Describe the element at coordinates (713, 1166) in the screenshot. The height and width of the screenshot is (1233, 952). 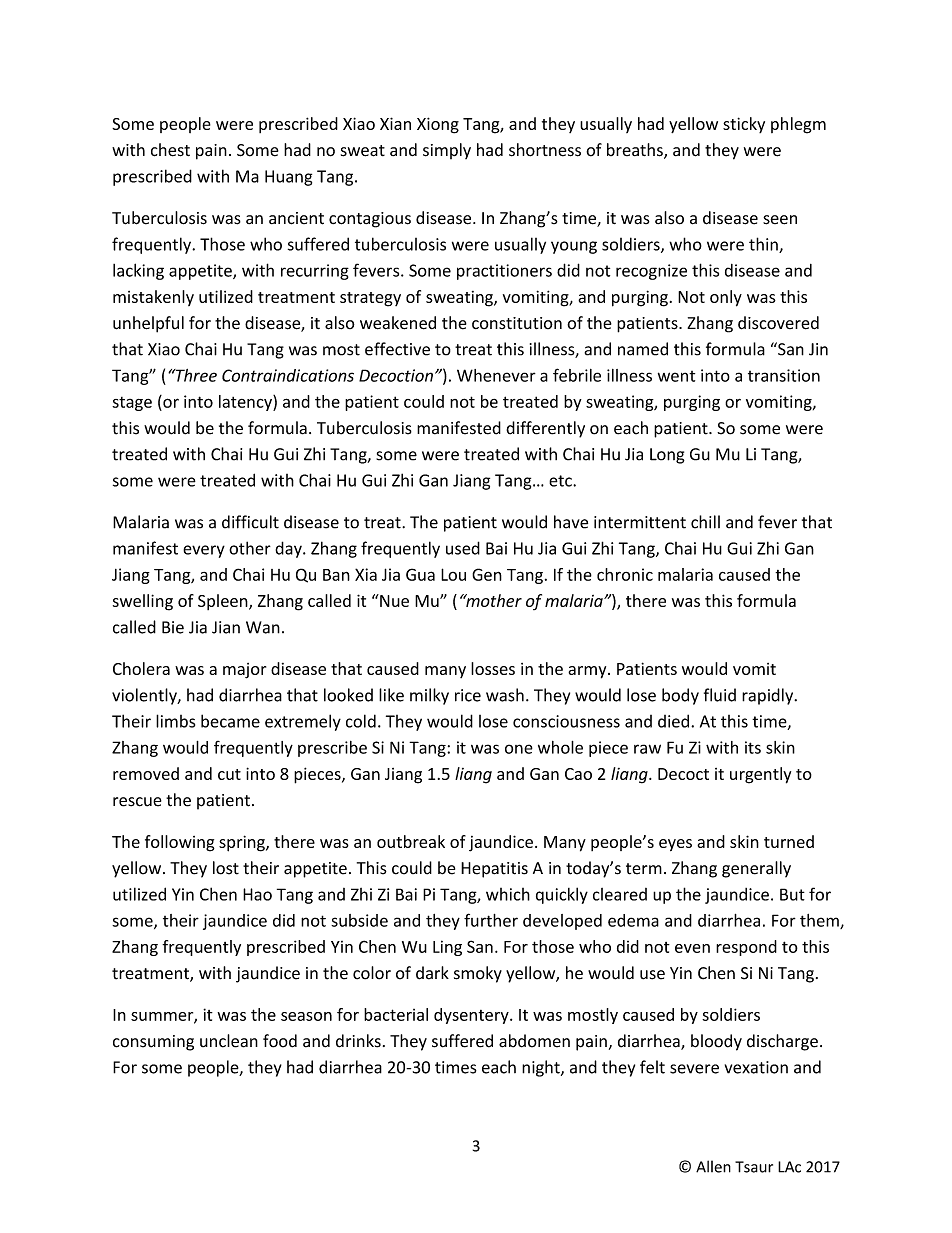
I see `Allen` at that location.
